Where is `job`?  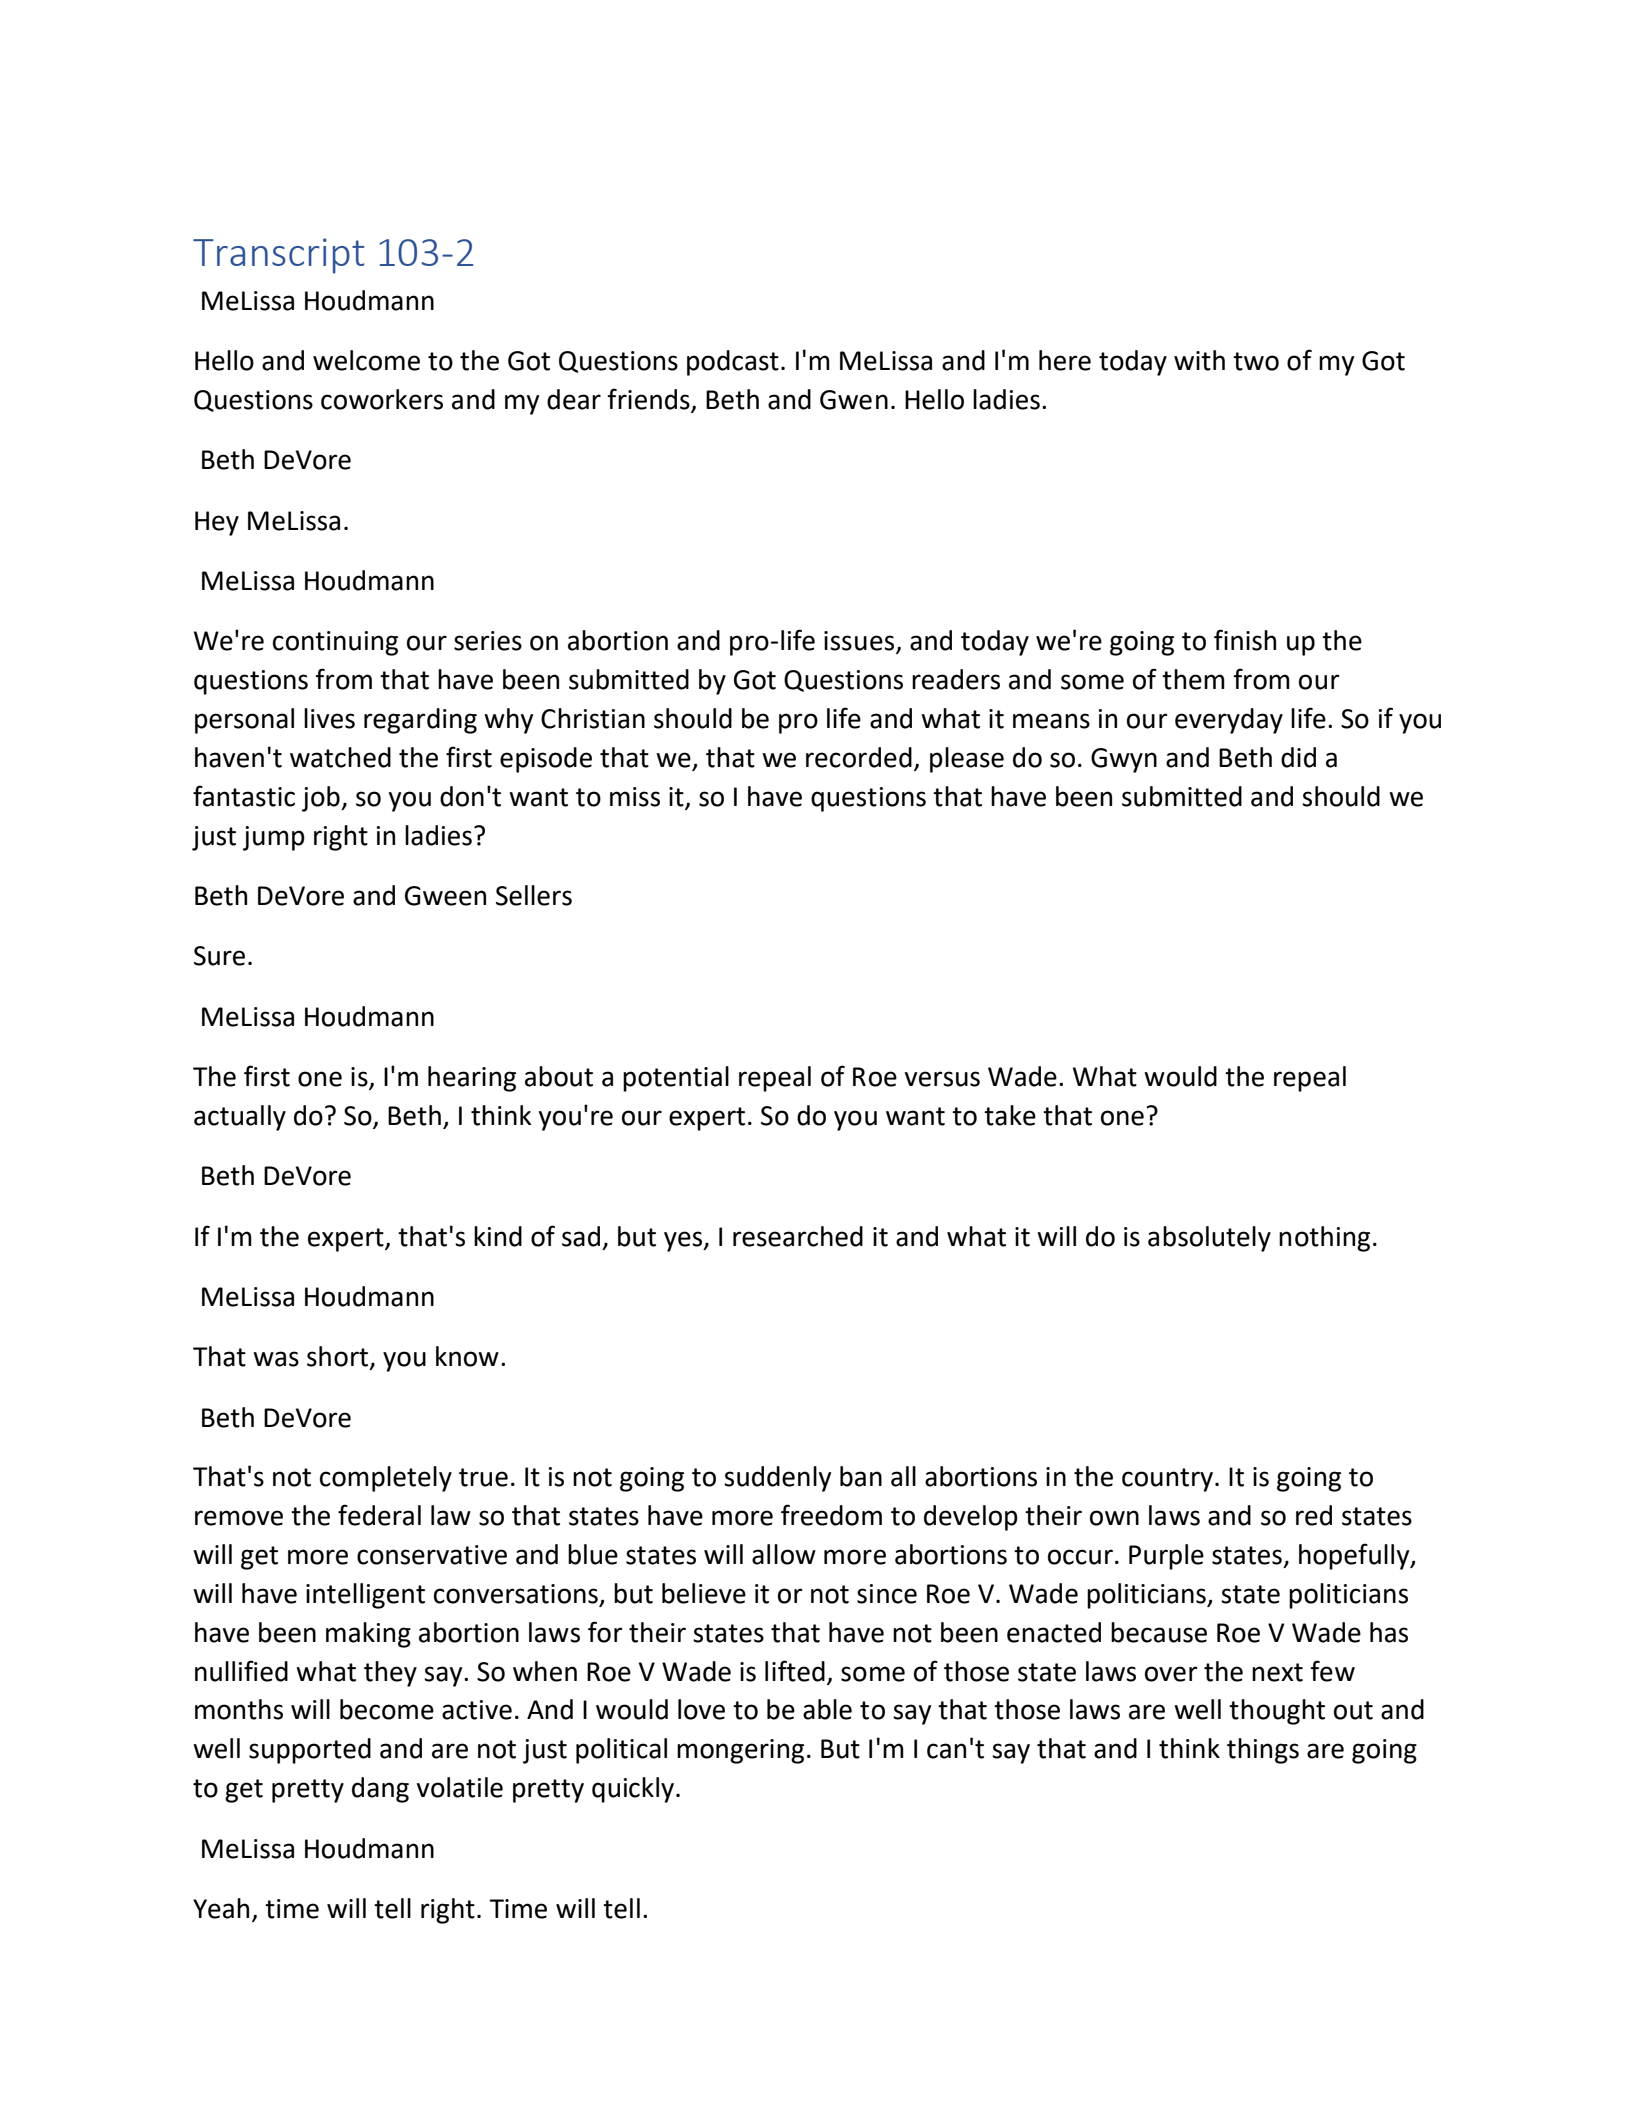 job is located at coordinates (322, 799).
